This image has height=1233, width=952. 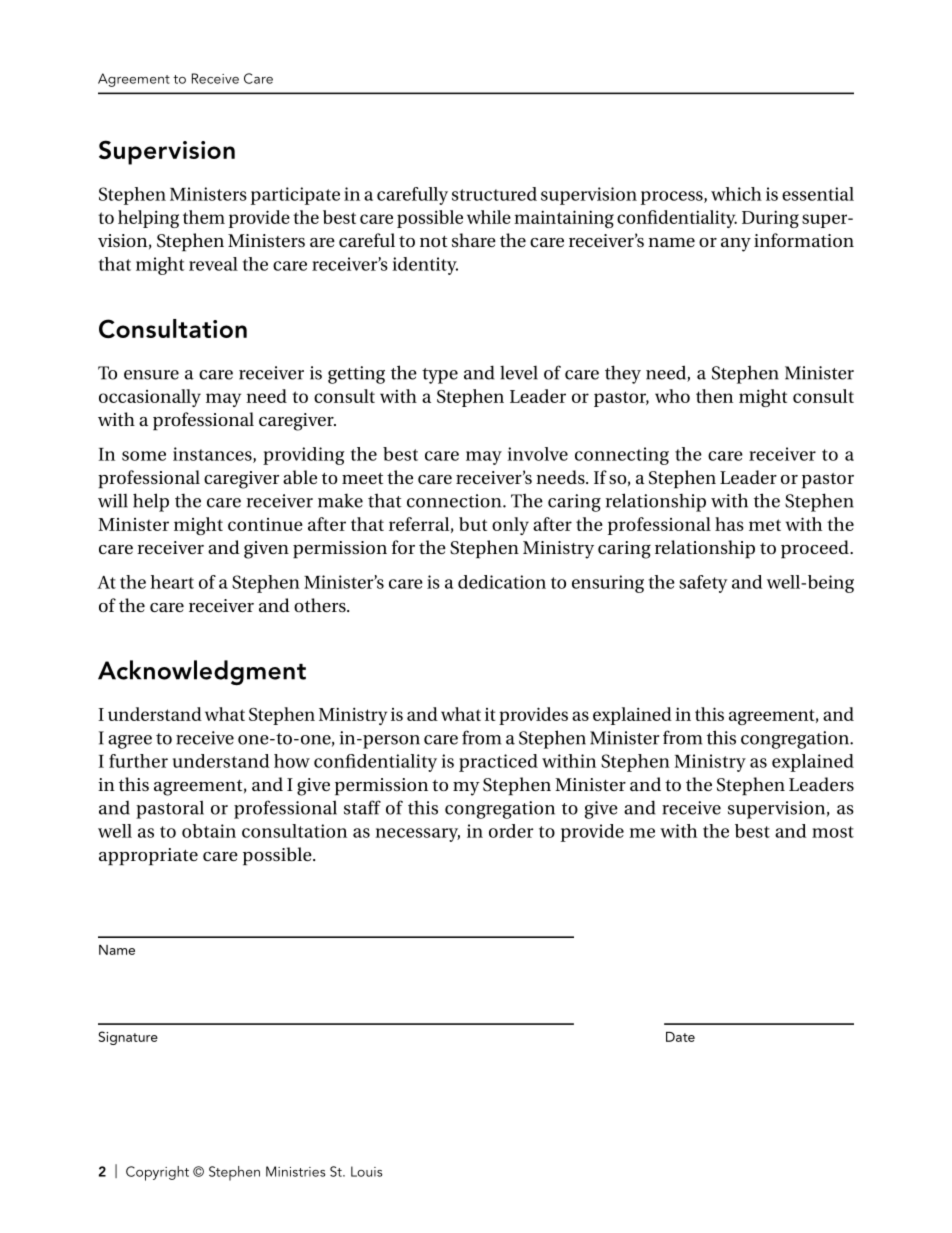 What do you see at coordinates (680, 1037) in the image?
I see `Date` at bounding box center [680, 1037].
